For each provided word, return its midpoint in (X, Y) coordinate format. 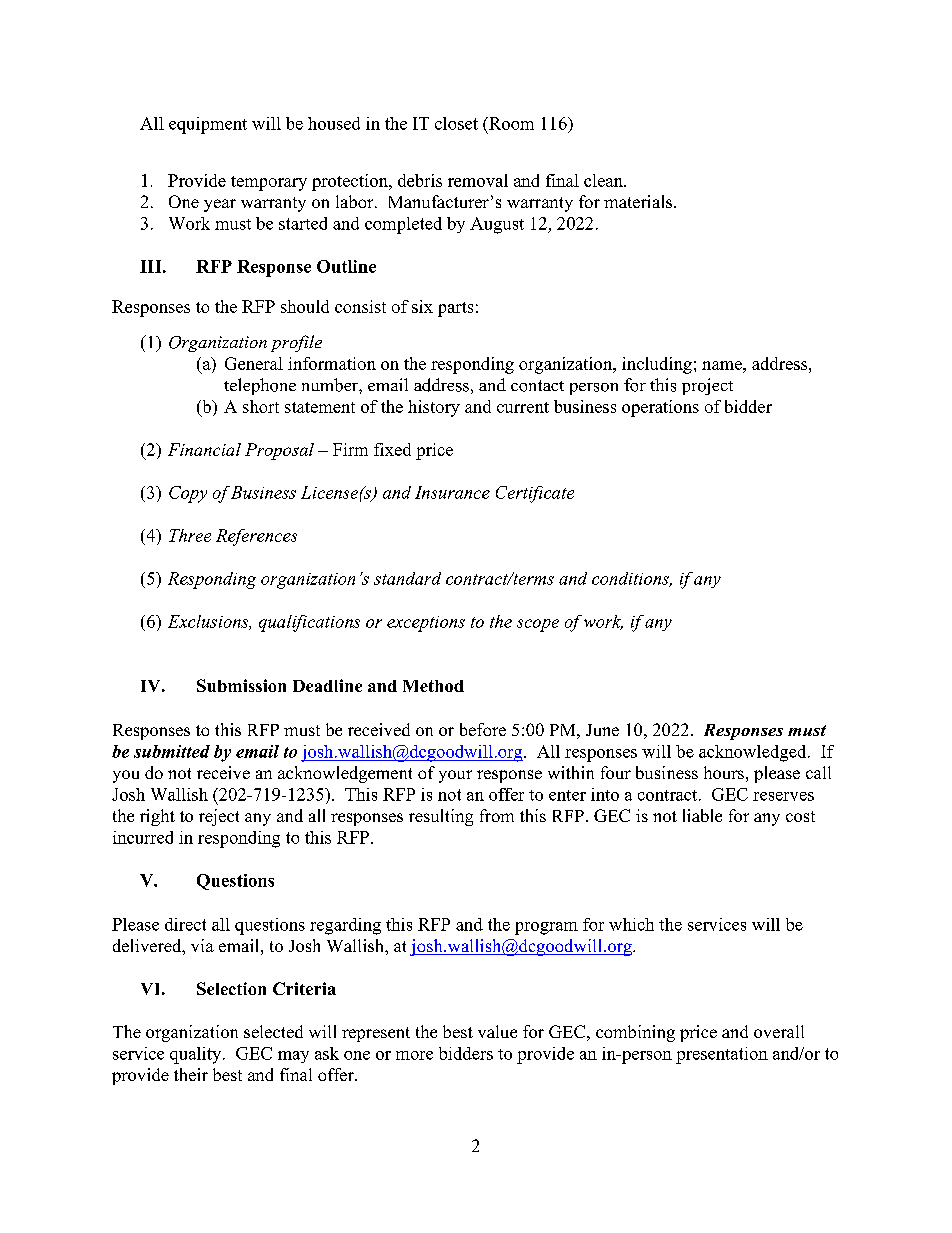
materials (639, 201)
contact (537, 386)
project (707, 386)
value (497, 1031)
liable (702, 815)
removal (478, 180)
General (254, 363)
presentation (722, 1055)
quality (197, 1055)
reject (219, 817)
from (497, 815)
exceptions (426, 624)
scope (538, 625)
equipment (208, 125)
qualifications (309, 623)
